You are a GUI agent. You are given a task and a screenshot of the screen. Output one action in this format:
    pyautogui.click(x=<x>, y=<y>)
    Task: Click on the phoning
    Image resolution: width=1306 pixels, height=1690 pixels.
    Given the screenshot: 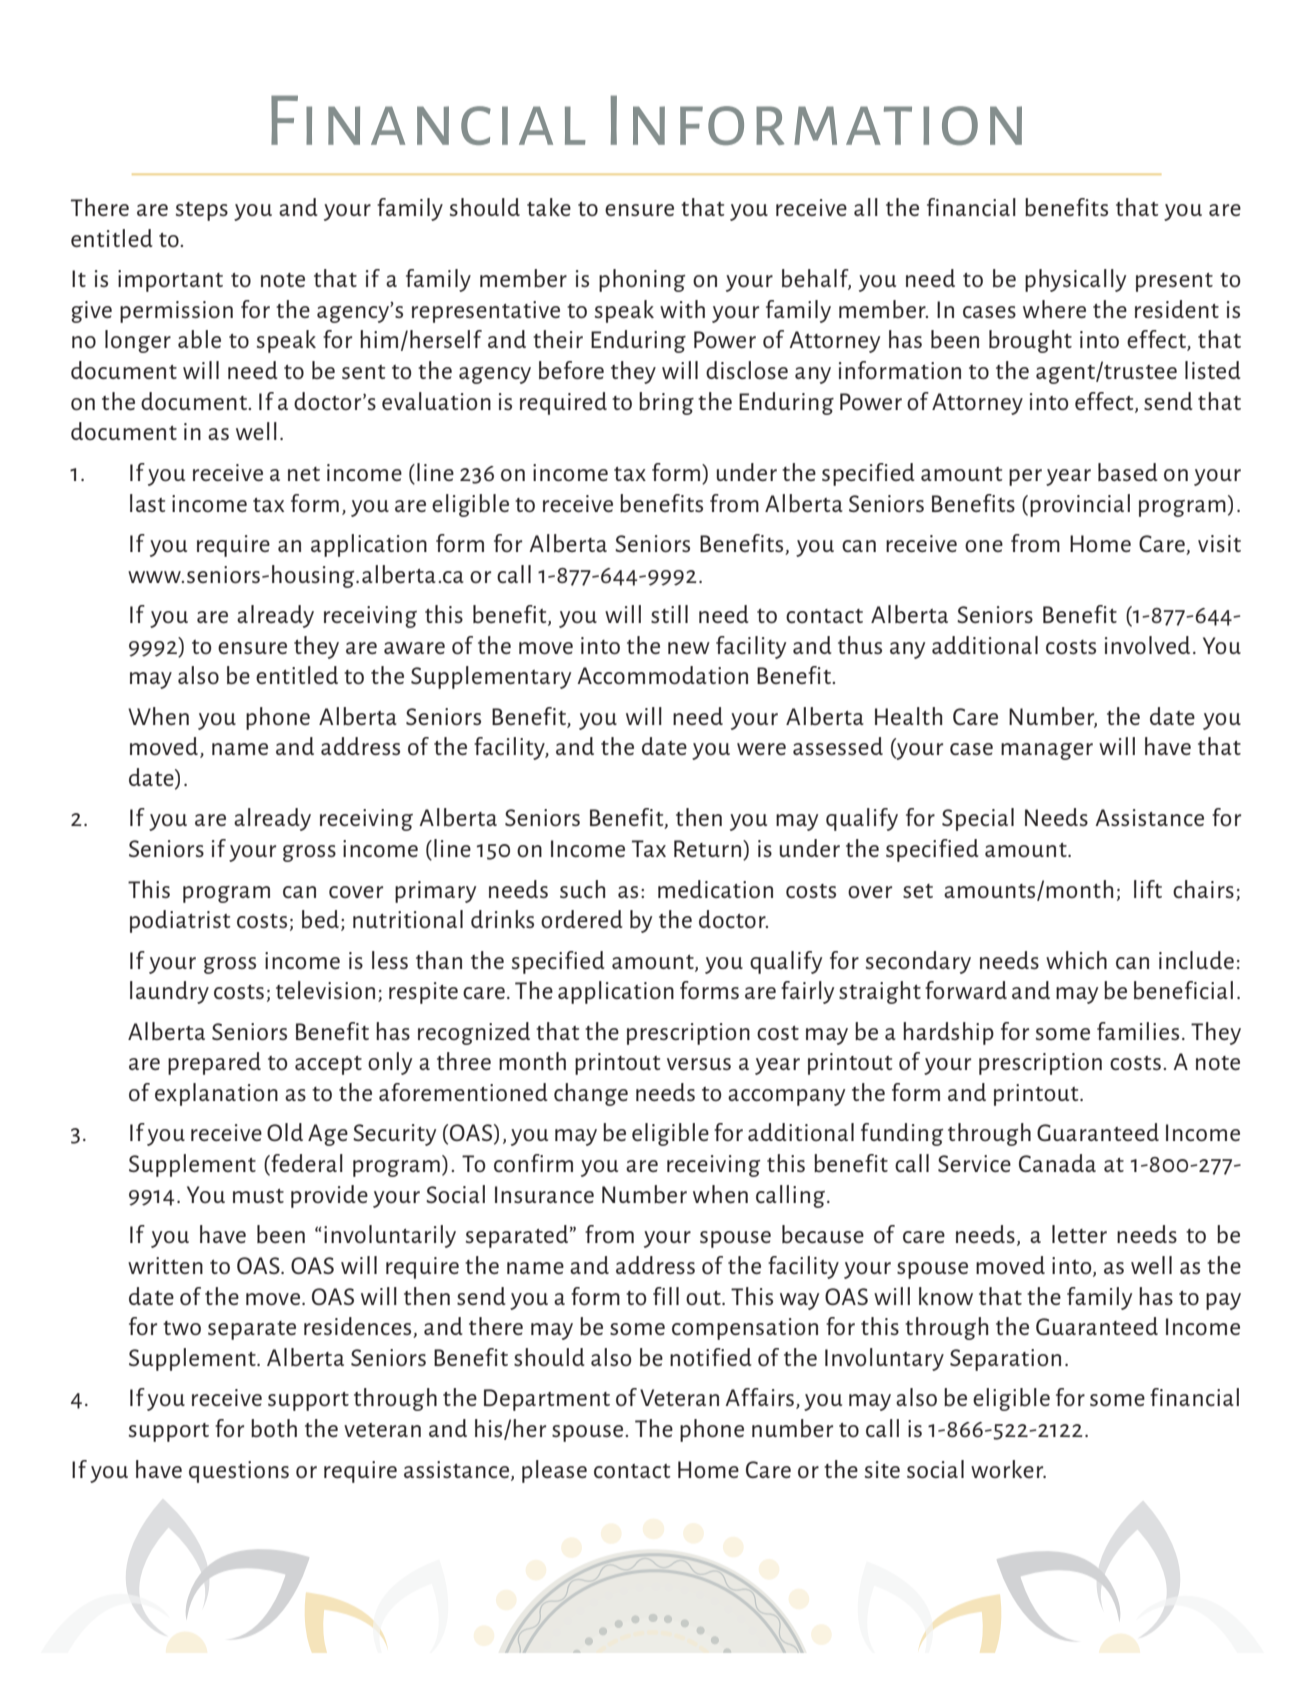 What is the action you would take?
    pyautogui.click(x=642, y=280)
